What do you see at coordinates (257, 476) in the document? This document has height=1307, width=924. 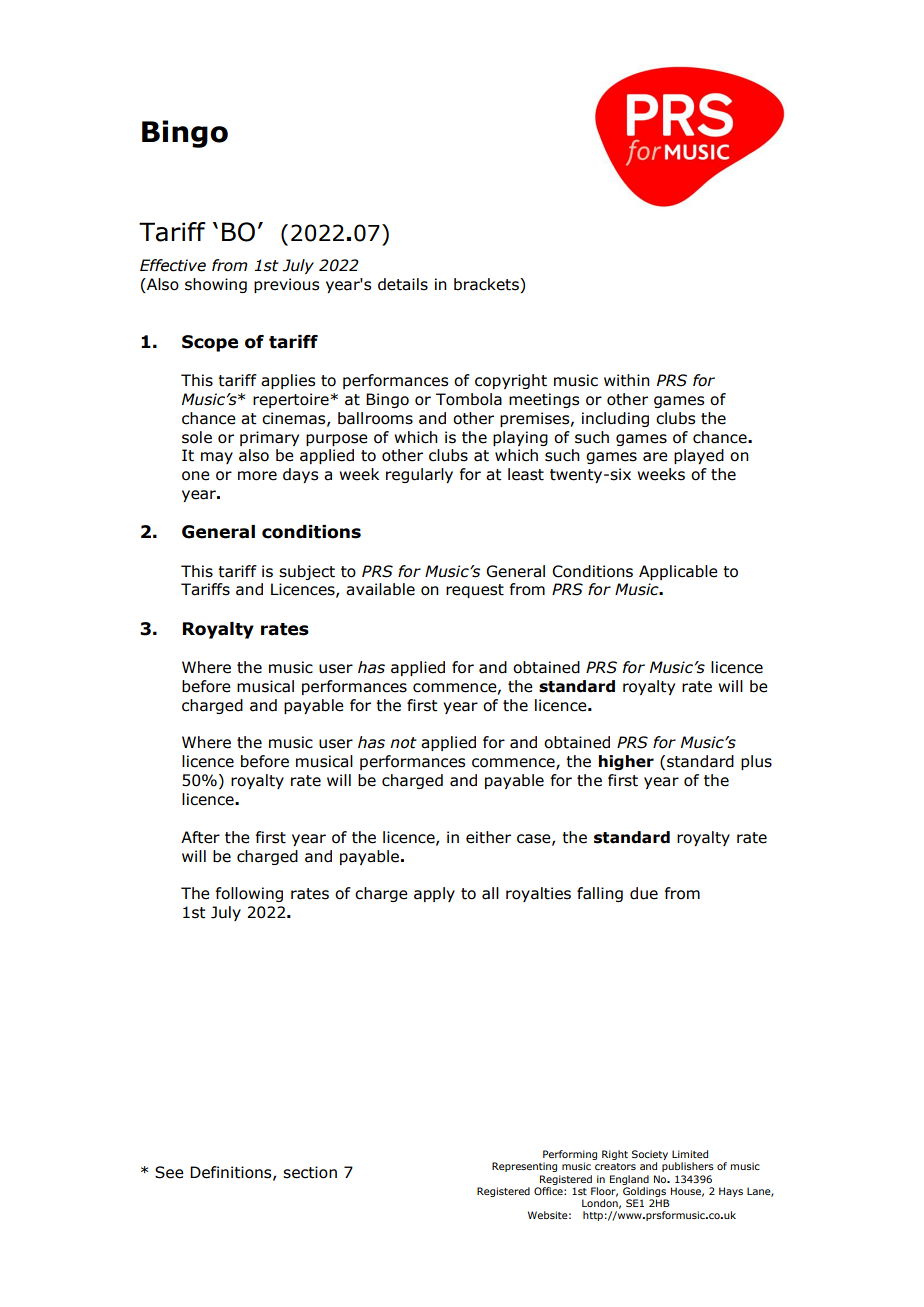 I see `more` at bounding box center [257, 476].
